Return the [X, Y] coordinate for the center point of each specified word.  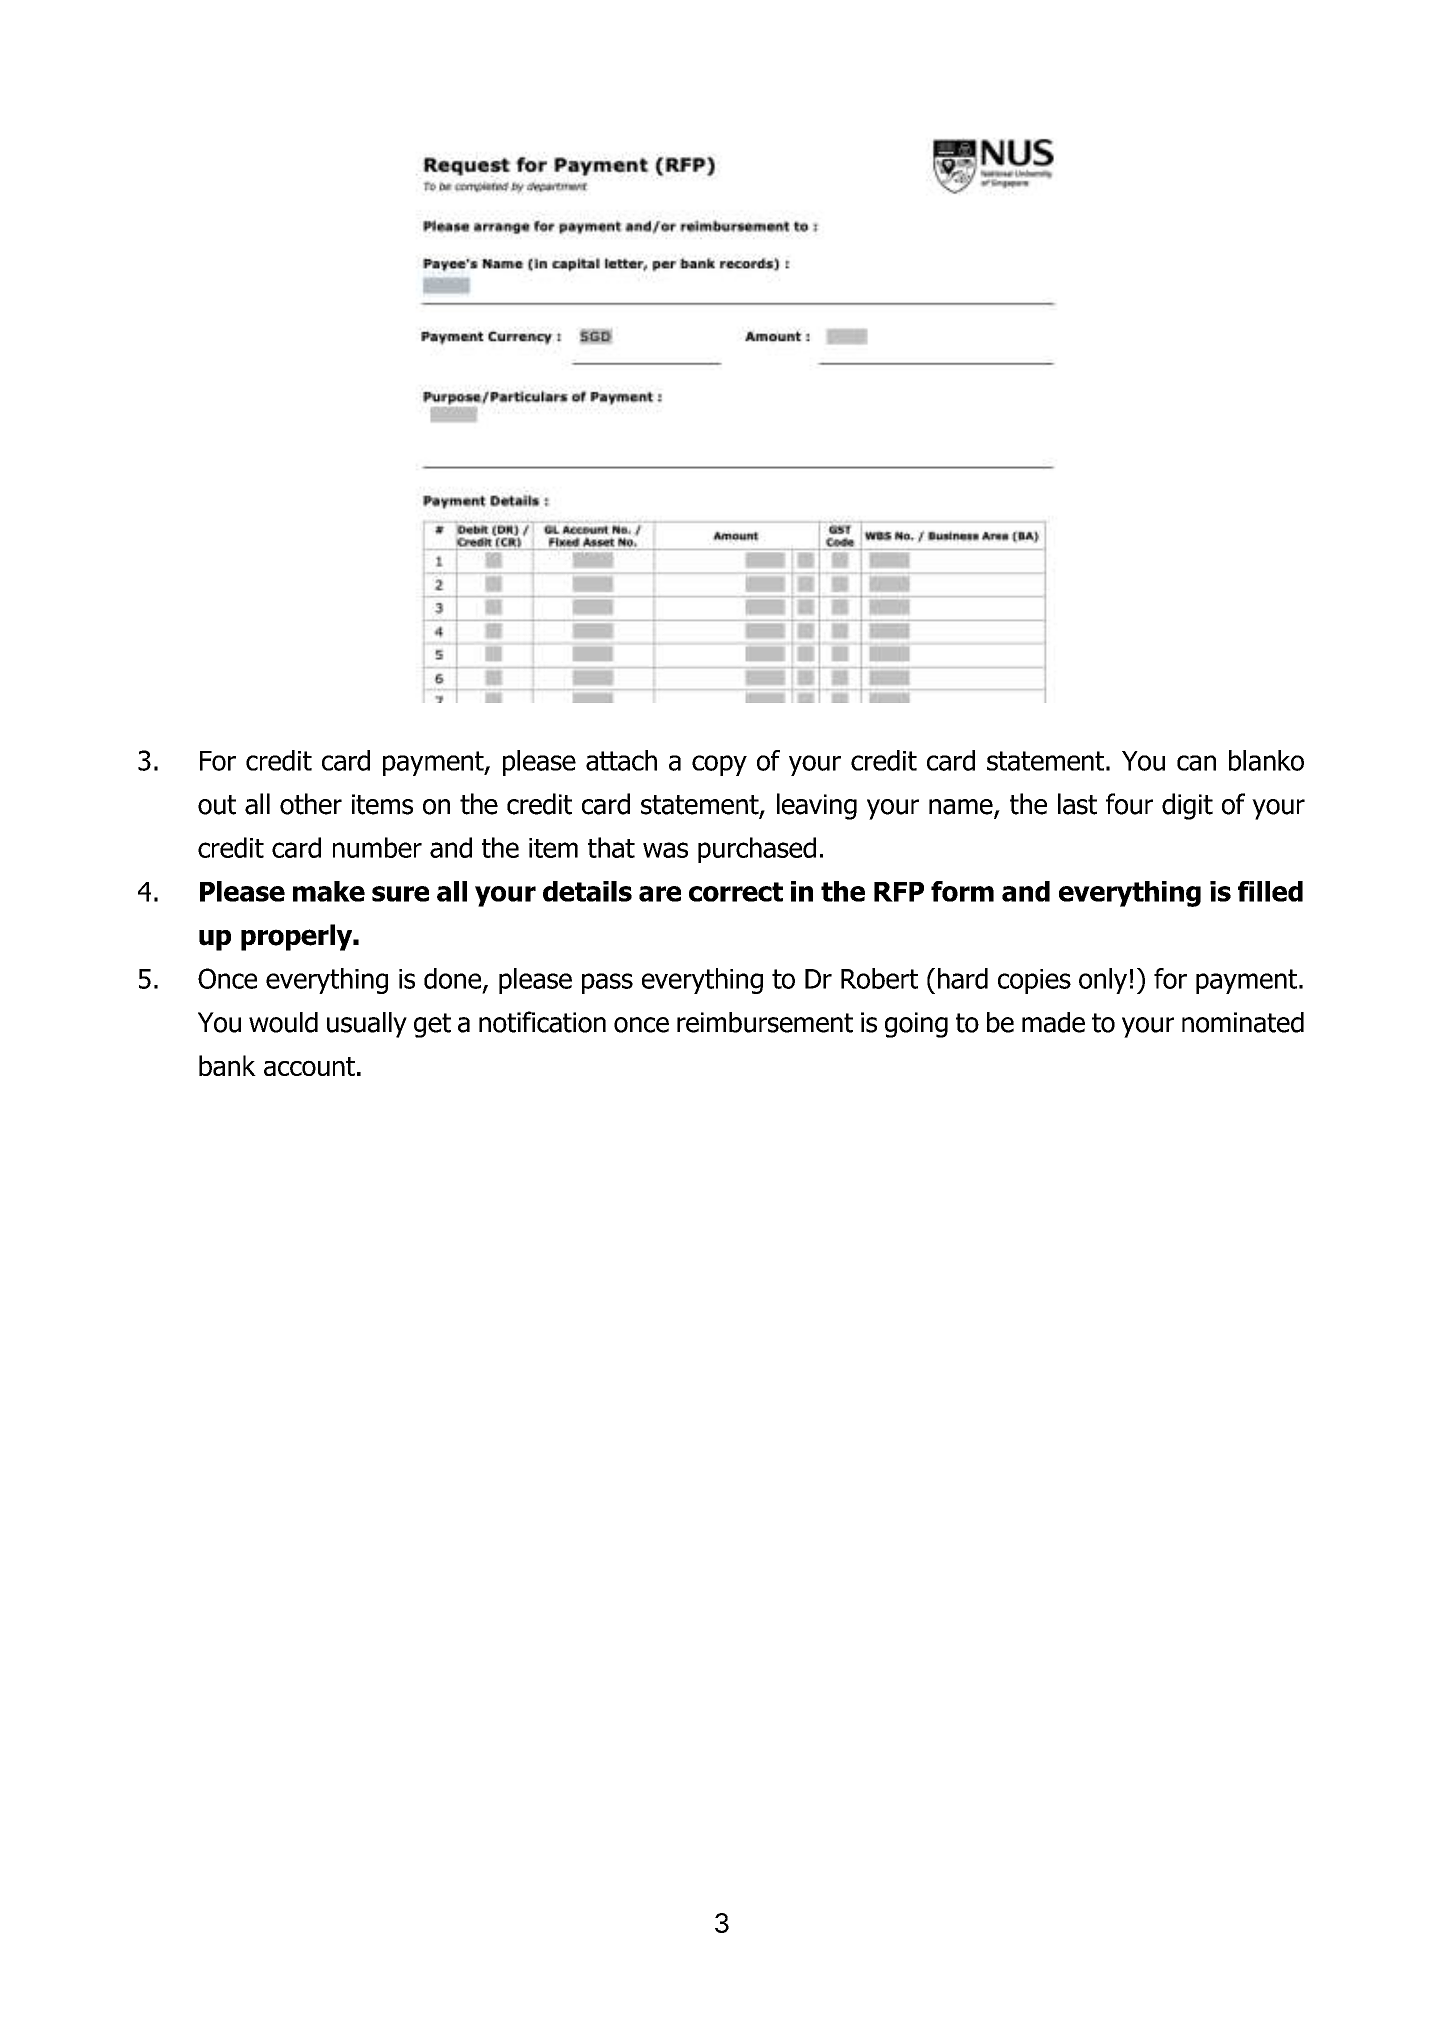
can [1196, 763]
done [454, 979]
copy [719, 765]
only [1103, 981]
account [309, 1066]
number [377, 847]
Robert [879, 978]
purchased [757, 850]
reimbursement [765, 1022]
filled [1270, 891]
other [311, 804]
